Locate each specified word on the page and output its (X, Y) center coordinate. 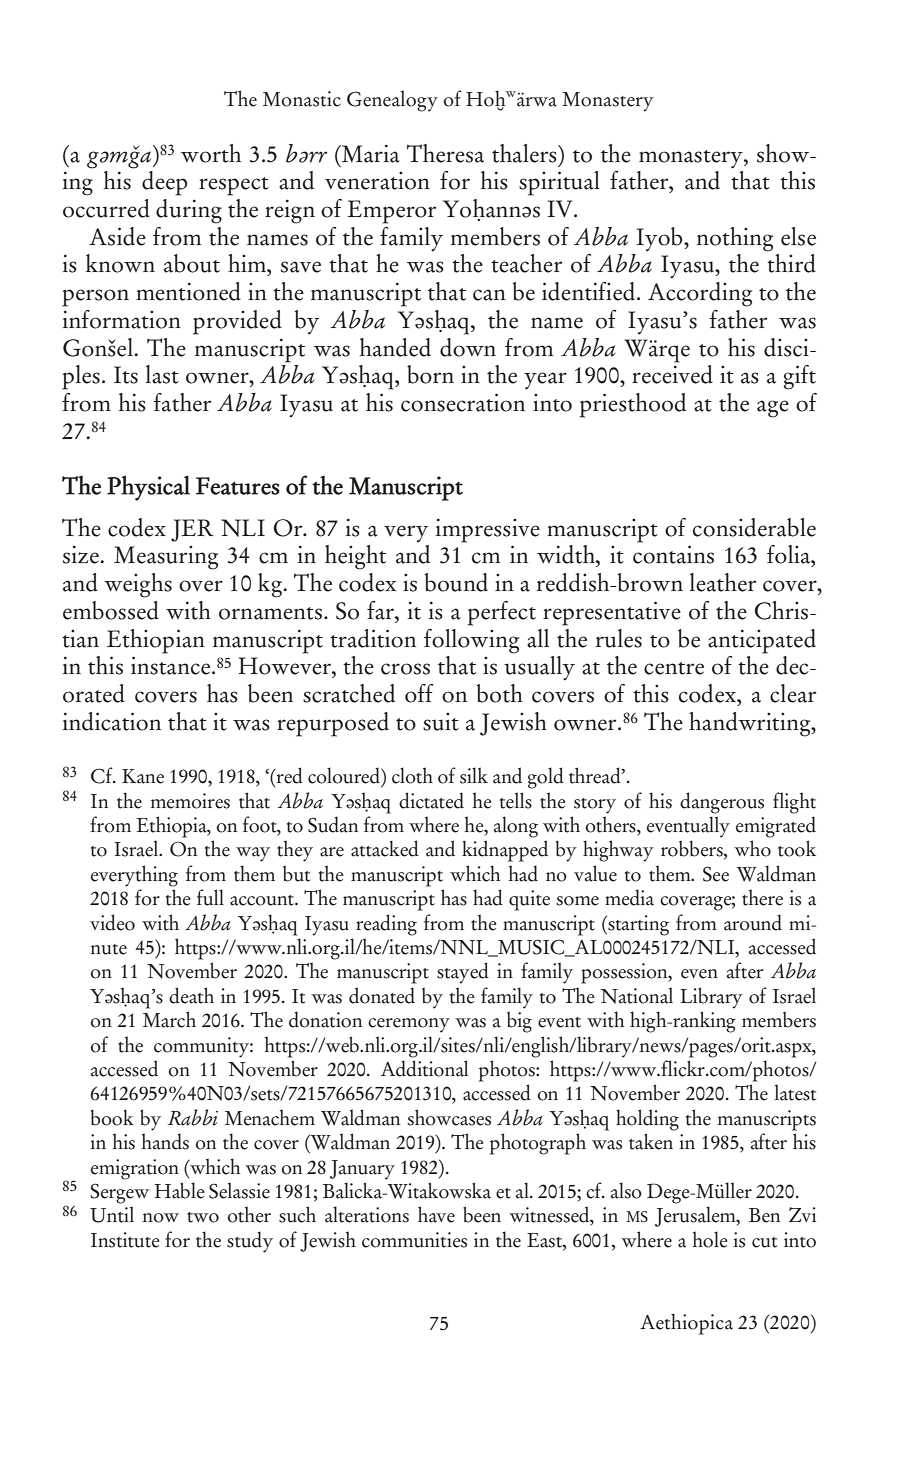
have (436, 1214)
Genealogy (392, 101)
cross (405, 669)
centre (674, 668)
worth (211, 153)
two (203, 1217)
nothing (734, 239)
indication (111, 721)
